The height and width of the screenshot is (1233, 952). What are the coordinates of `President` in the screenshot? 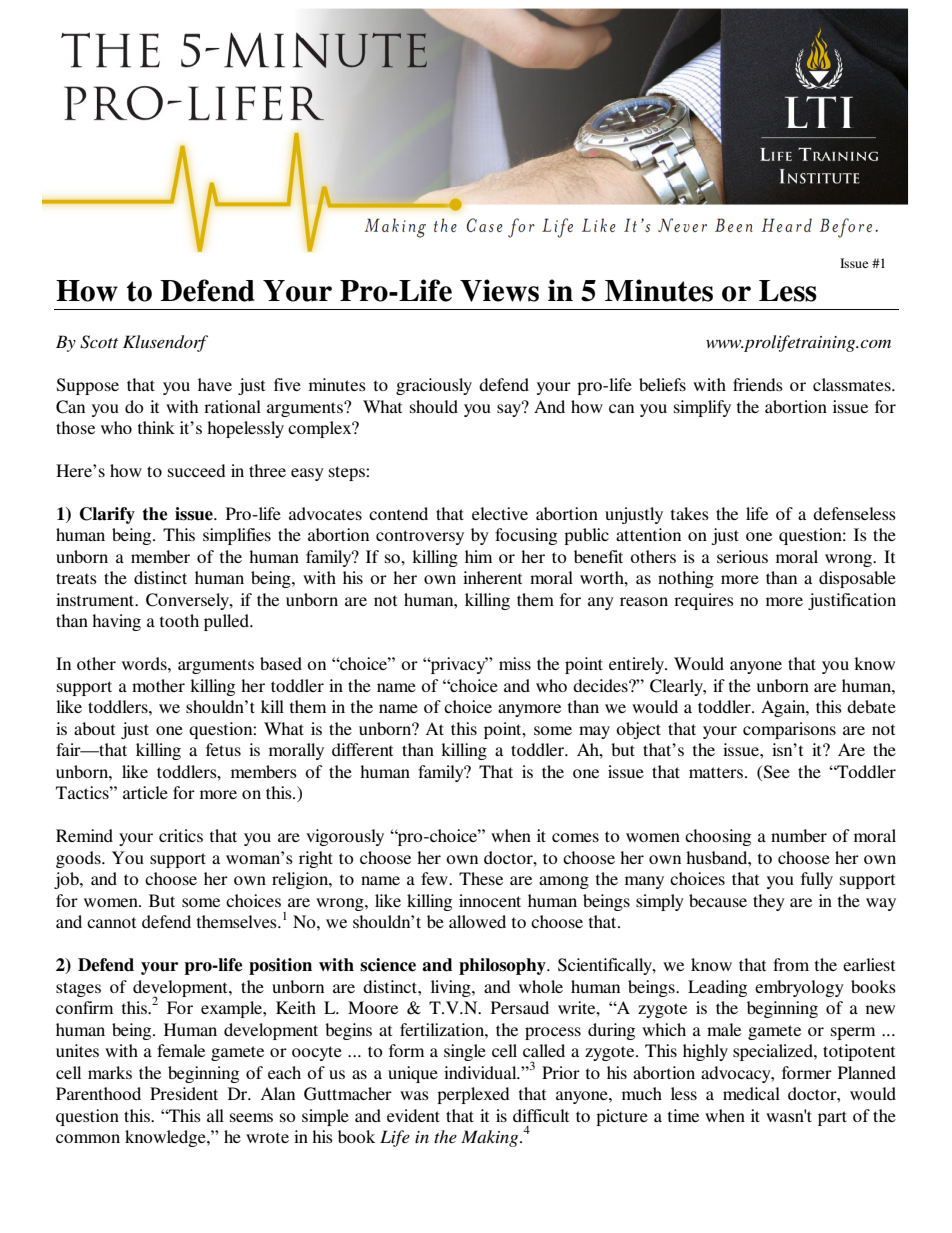 It's located at (184, 1093).
